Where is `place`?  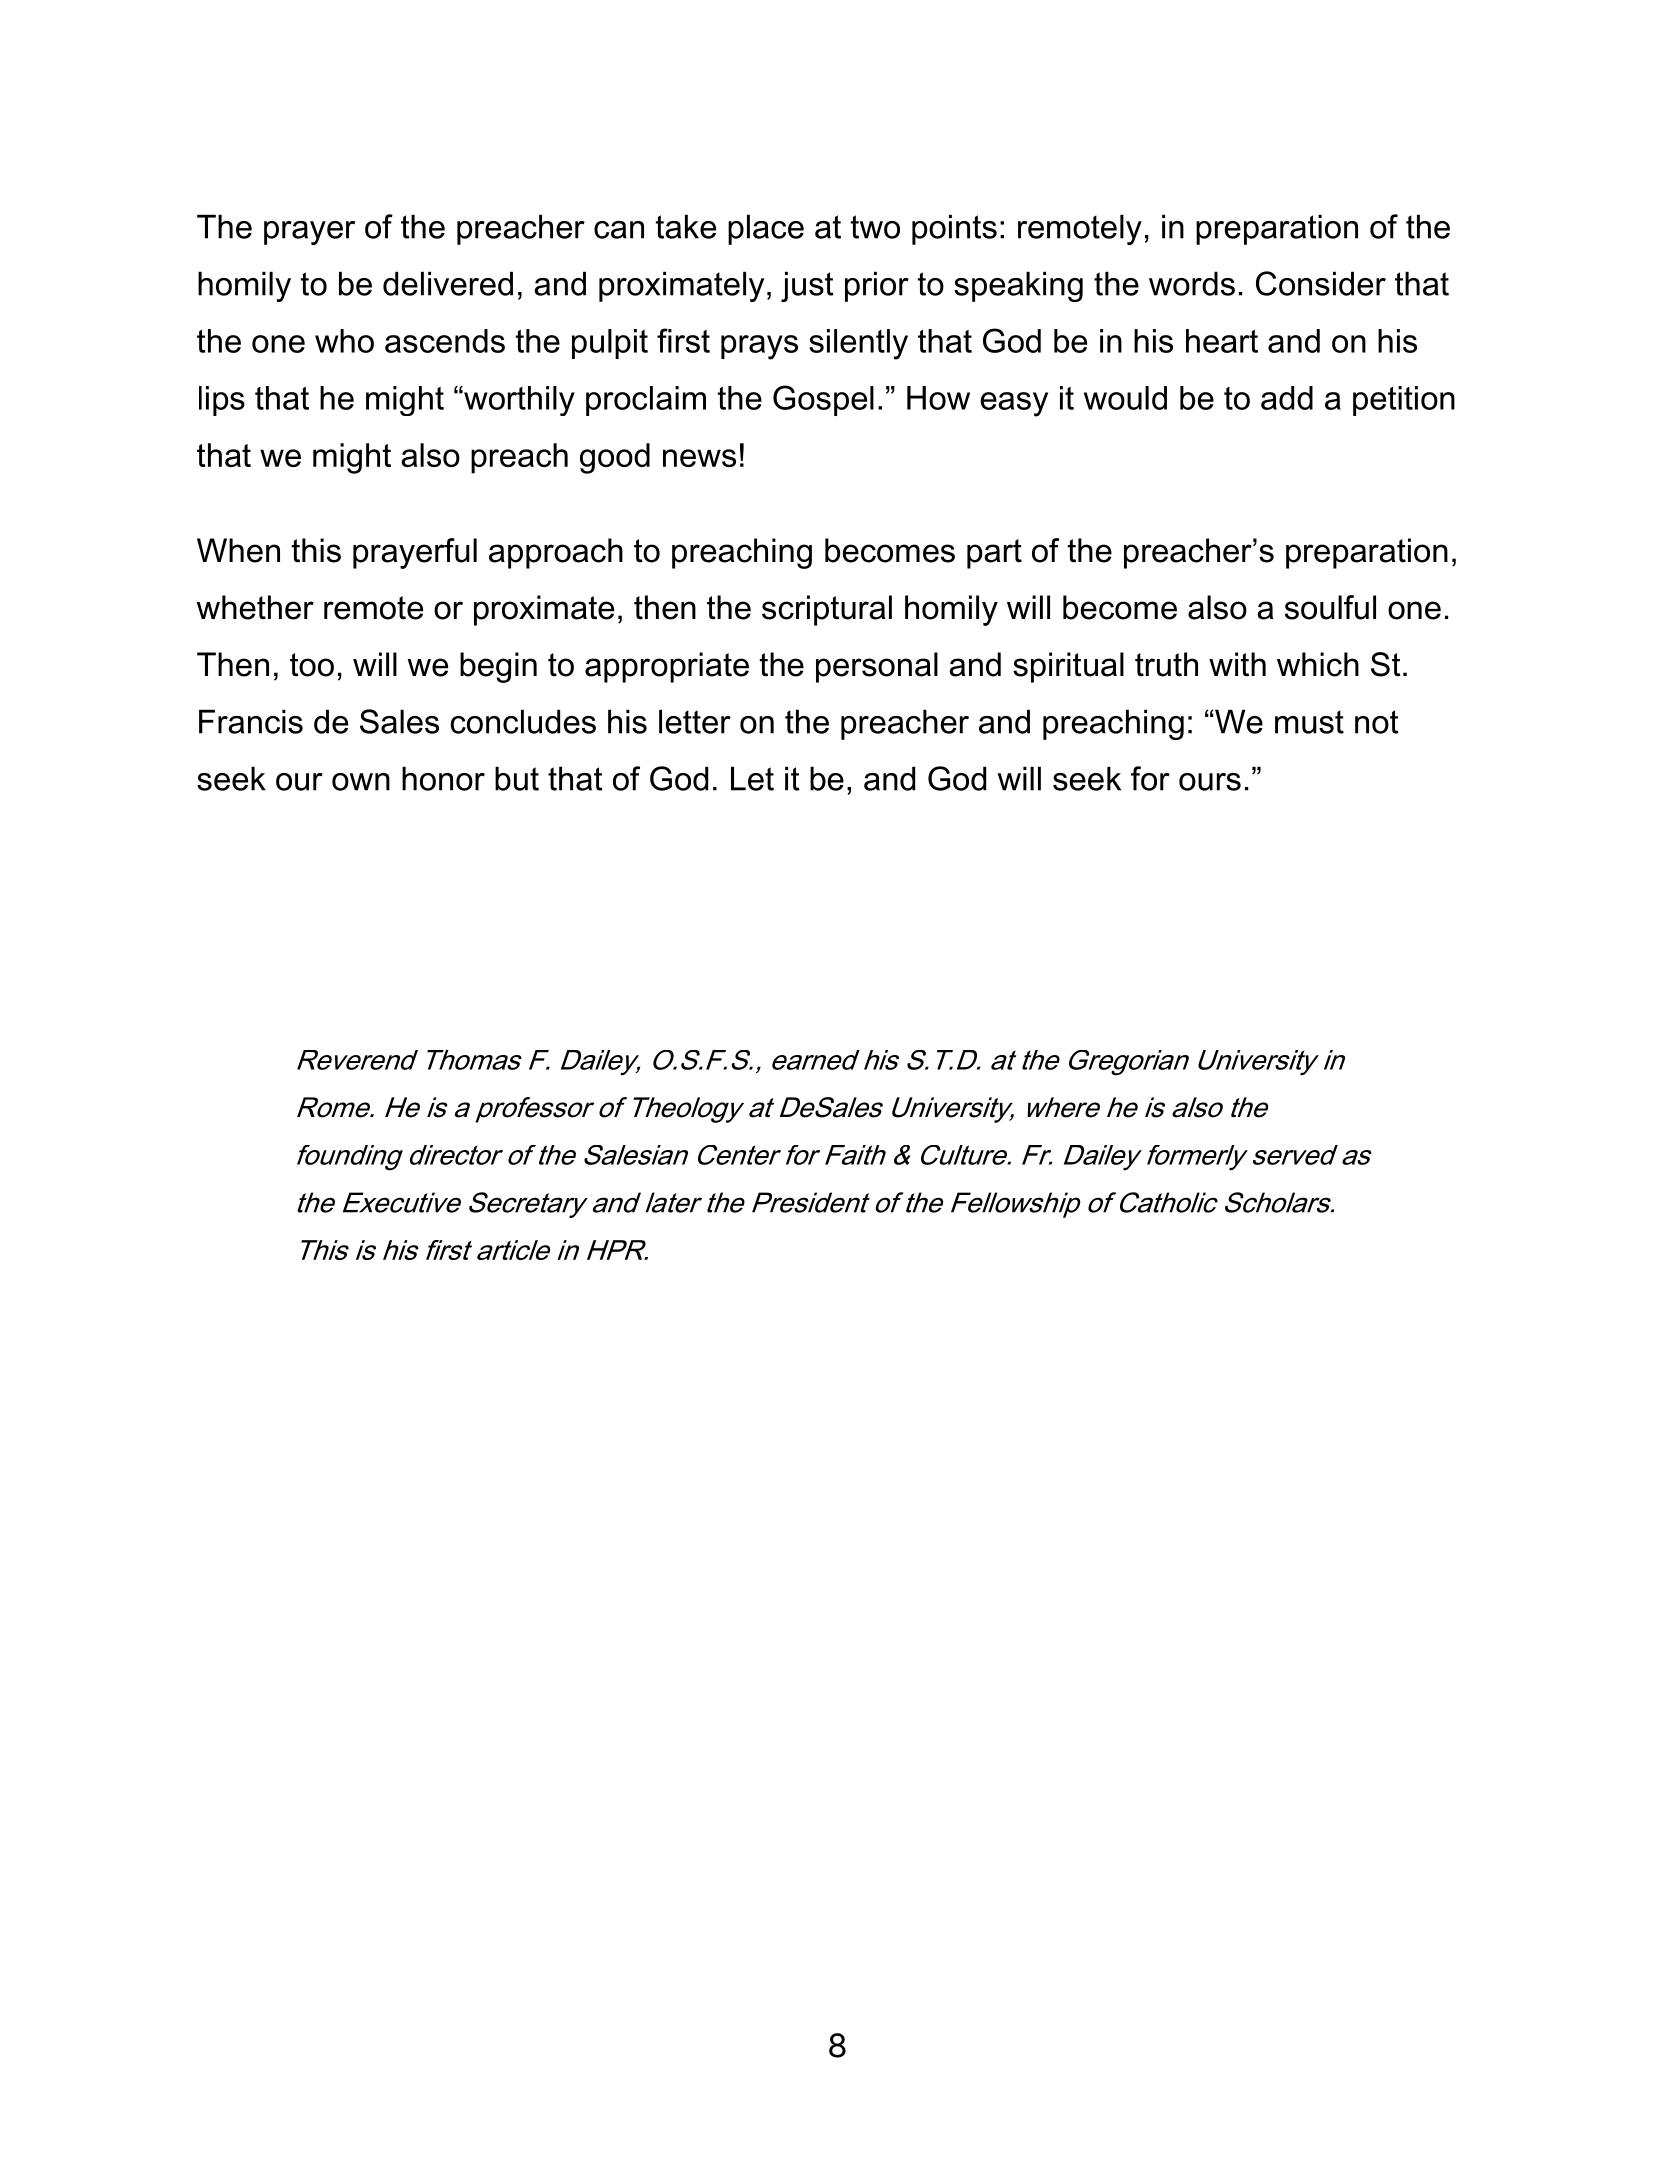
place is located at coordinates (766, 229).
